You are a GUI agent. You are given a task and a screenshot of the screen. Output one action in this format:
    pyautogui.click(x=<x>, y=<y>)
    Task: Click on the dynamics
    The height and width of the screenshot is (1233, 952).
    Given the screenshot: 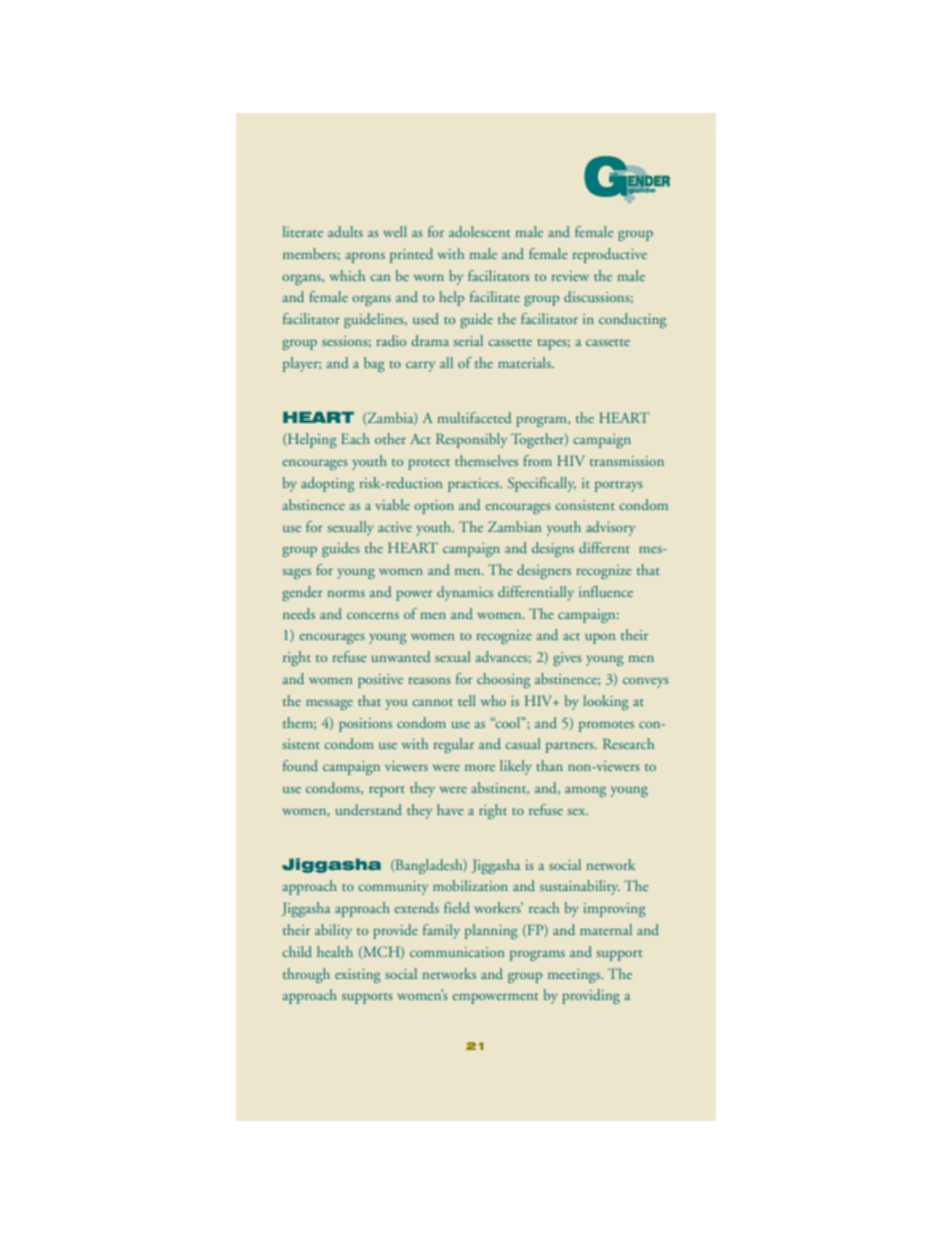 What is the action you would take?
    pyautogui.click(x=465, y=593)
